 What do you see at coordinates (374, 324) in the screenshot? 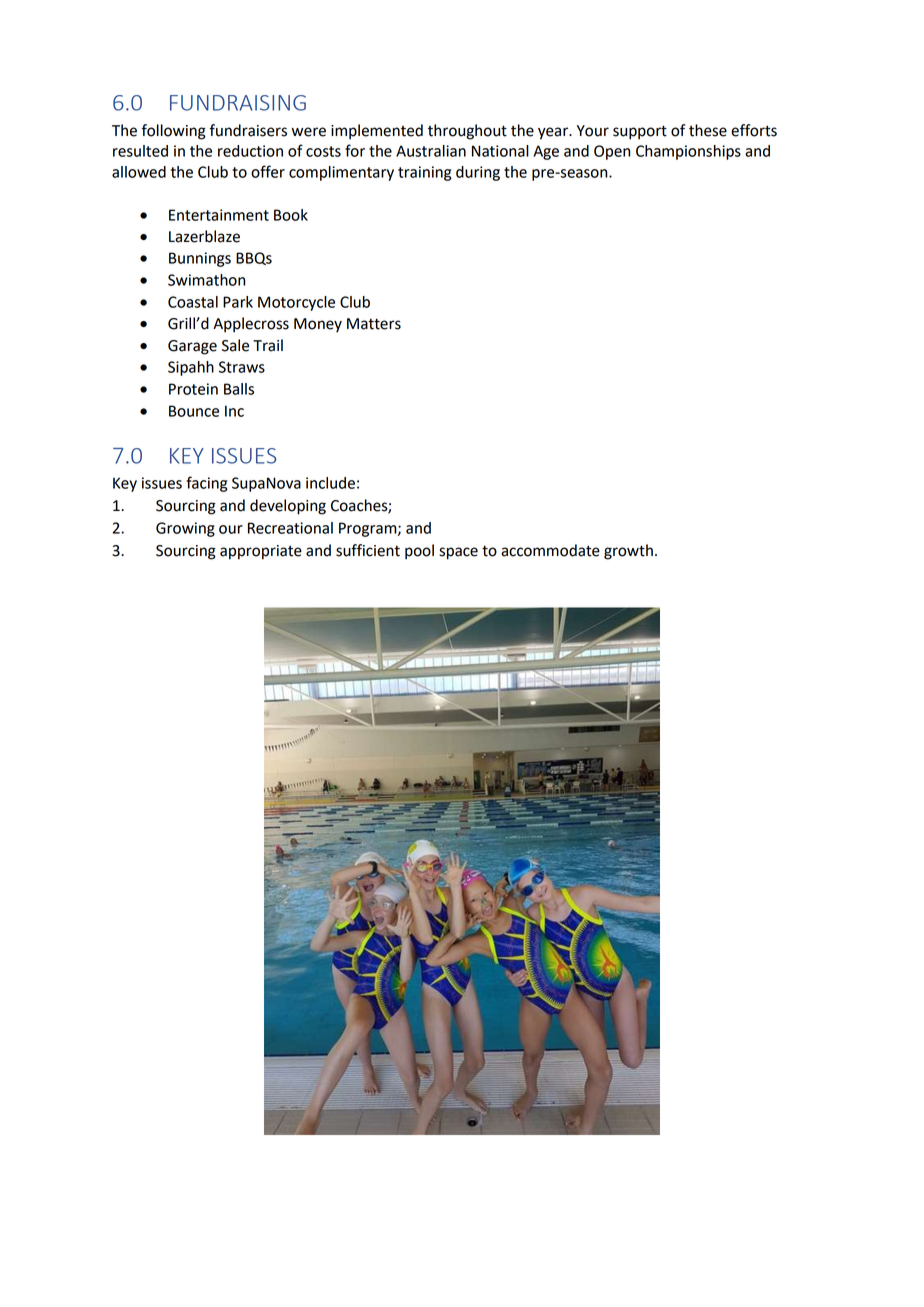
I see `Matters` at bounding box center [374, 324].
